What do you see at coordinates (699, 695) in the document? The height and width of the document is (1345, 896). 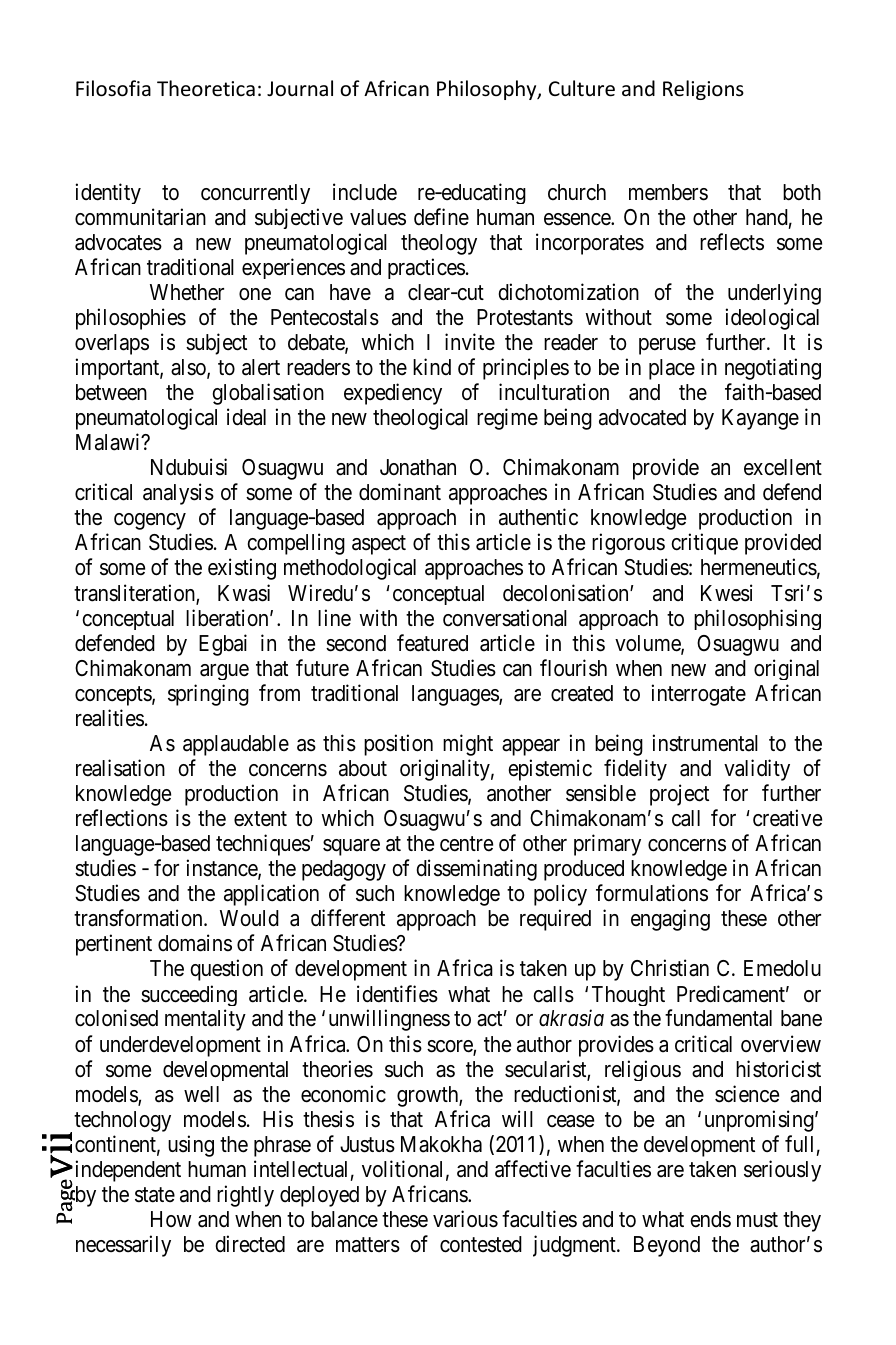 I see `interrogate` at bounding box center [699, 695].
